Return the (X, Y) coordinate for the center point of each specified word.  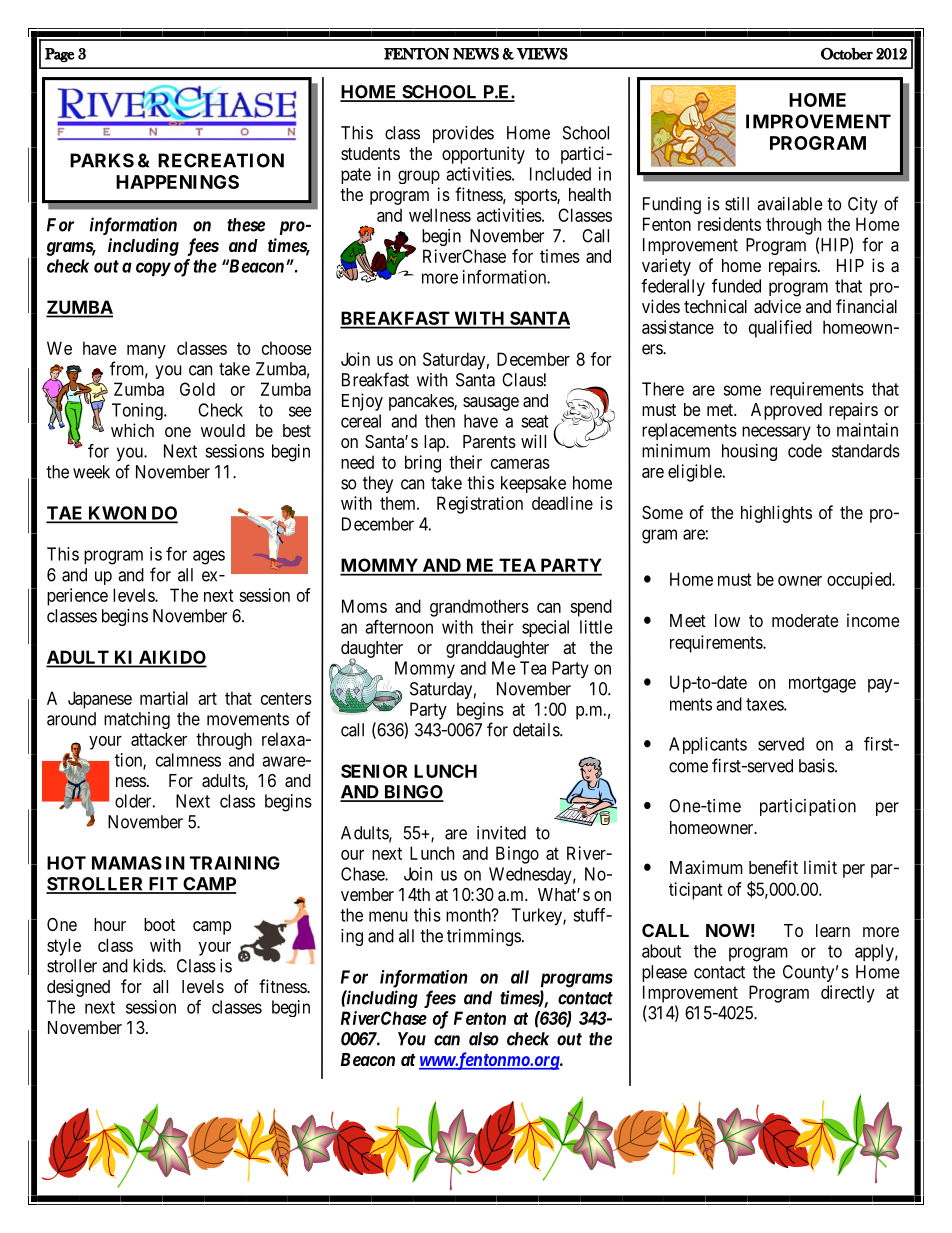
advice (777, 306)
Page (59, 55)
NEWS (476, 54)
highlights (776, 514)
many (146, 352)
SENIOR (374, 771)
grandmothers (479, 608)
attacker (159, 739)
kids (148, 966)
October (847, 54)
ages (209, 557)
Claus (523, 380)
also (484, 1039)
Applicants (708, 745)
